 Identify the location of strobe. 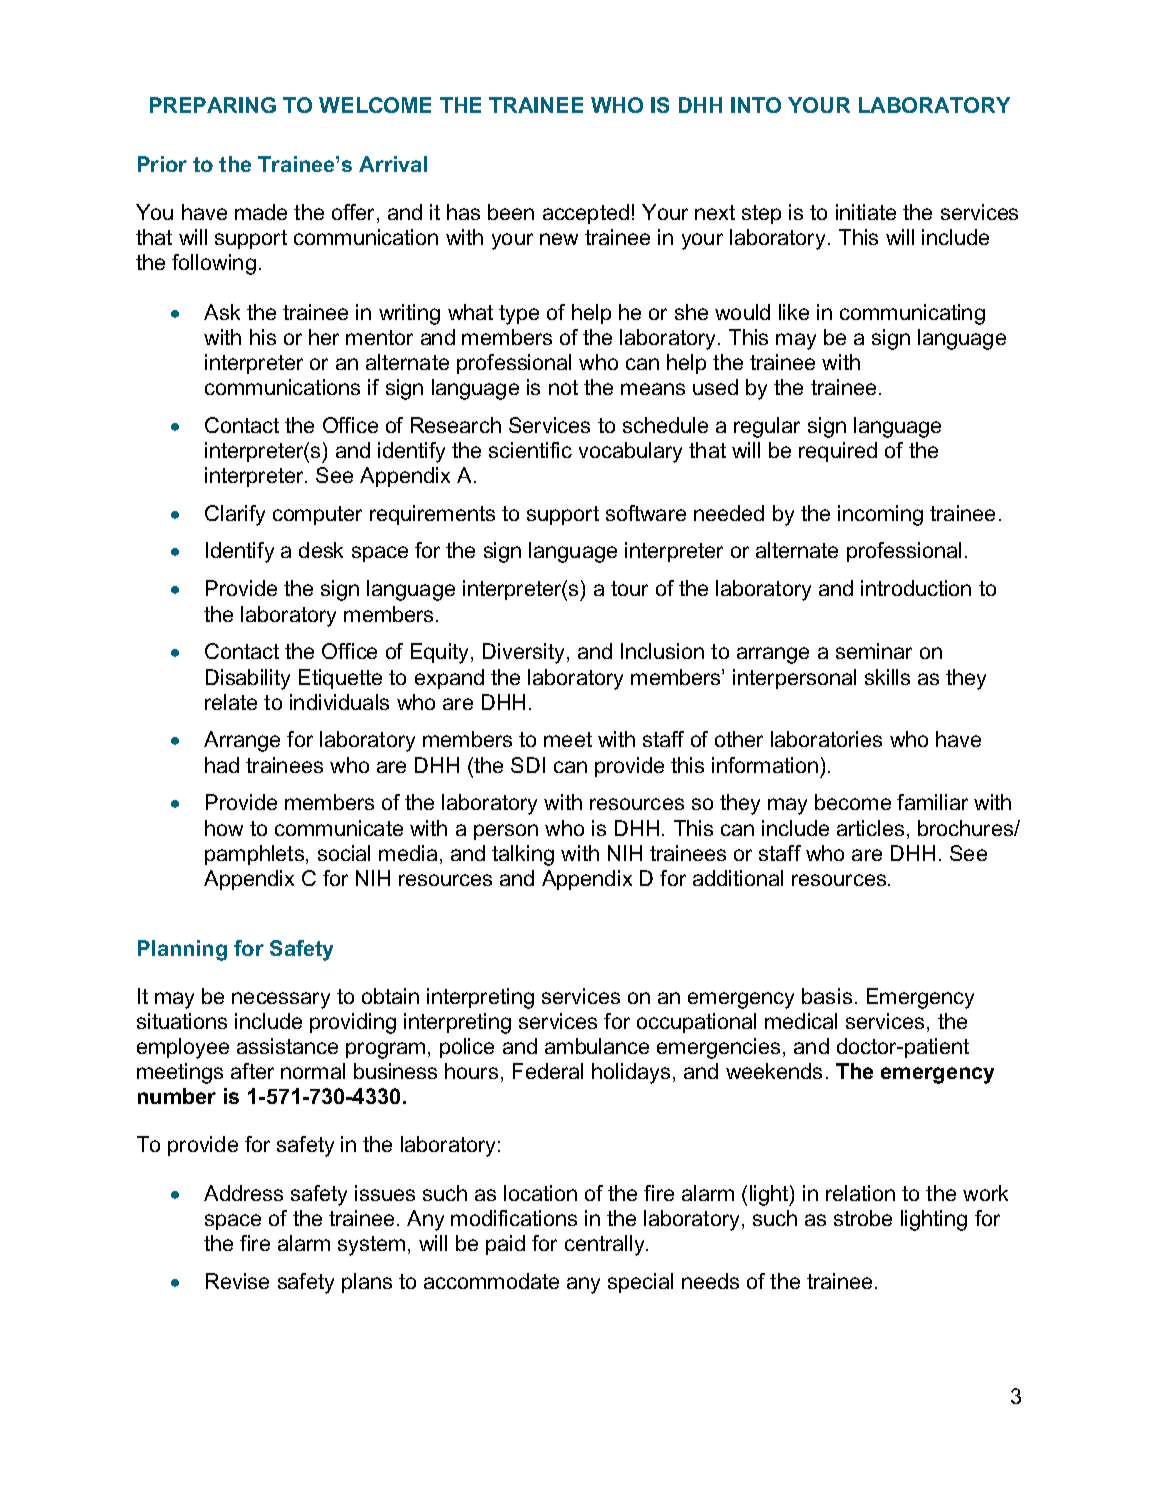
(863, 1218).
